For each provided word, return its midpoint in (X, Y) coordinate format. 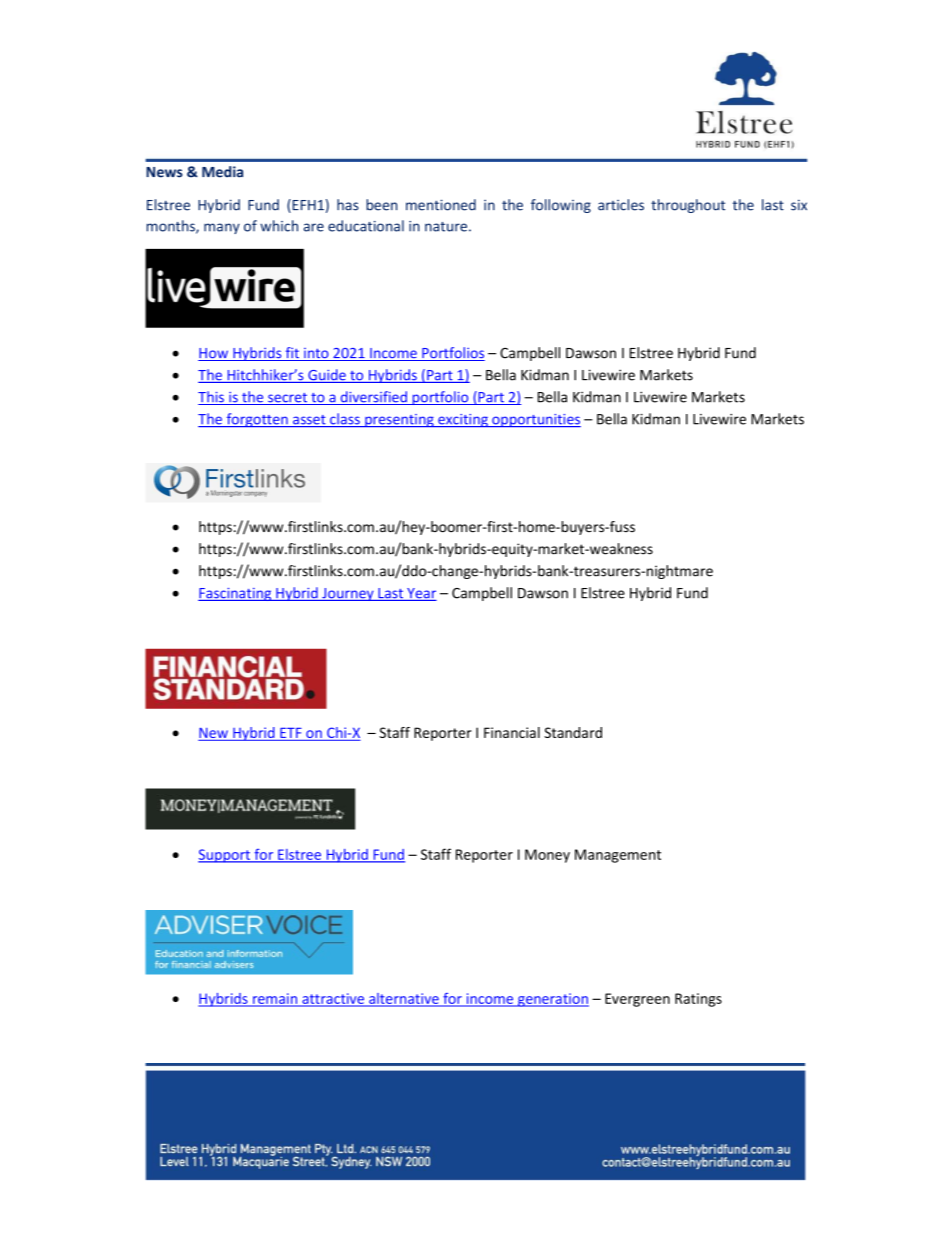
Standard (573, 732)
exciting (463, 420)
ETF (291, 733)
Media (222, 172)
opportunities (535, 420)
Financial (512, 732)
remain (275, 999)
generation (552, 1000)
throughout (688, 206)
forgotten (257, 420)
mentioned (441, 205)
